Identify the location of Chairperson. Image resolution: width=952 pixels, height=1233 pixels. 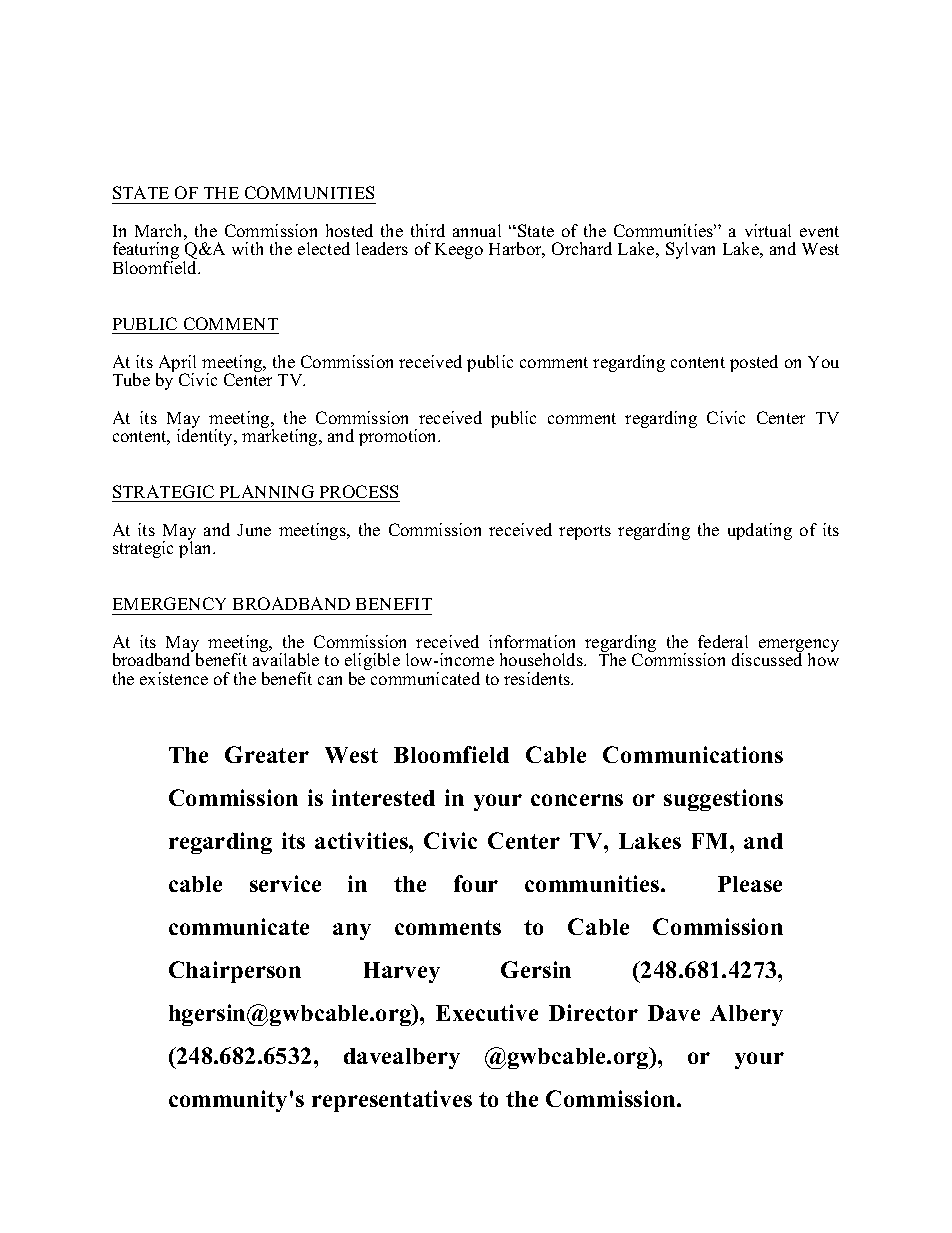
(235, 972).
